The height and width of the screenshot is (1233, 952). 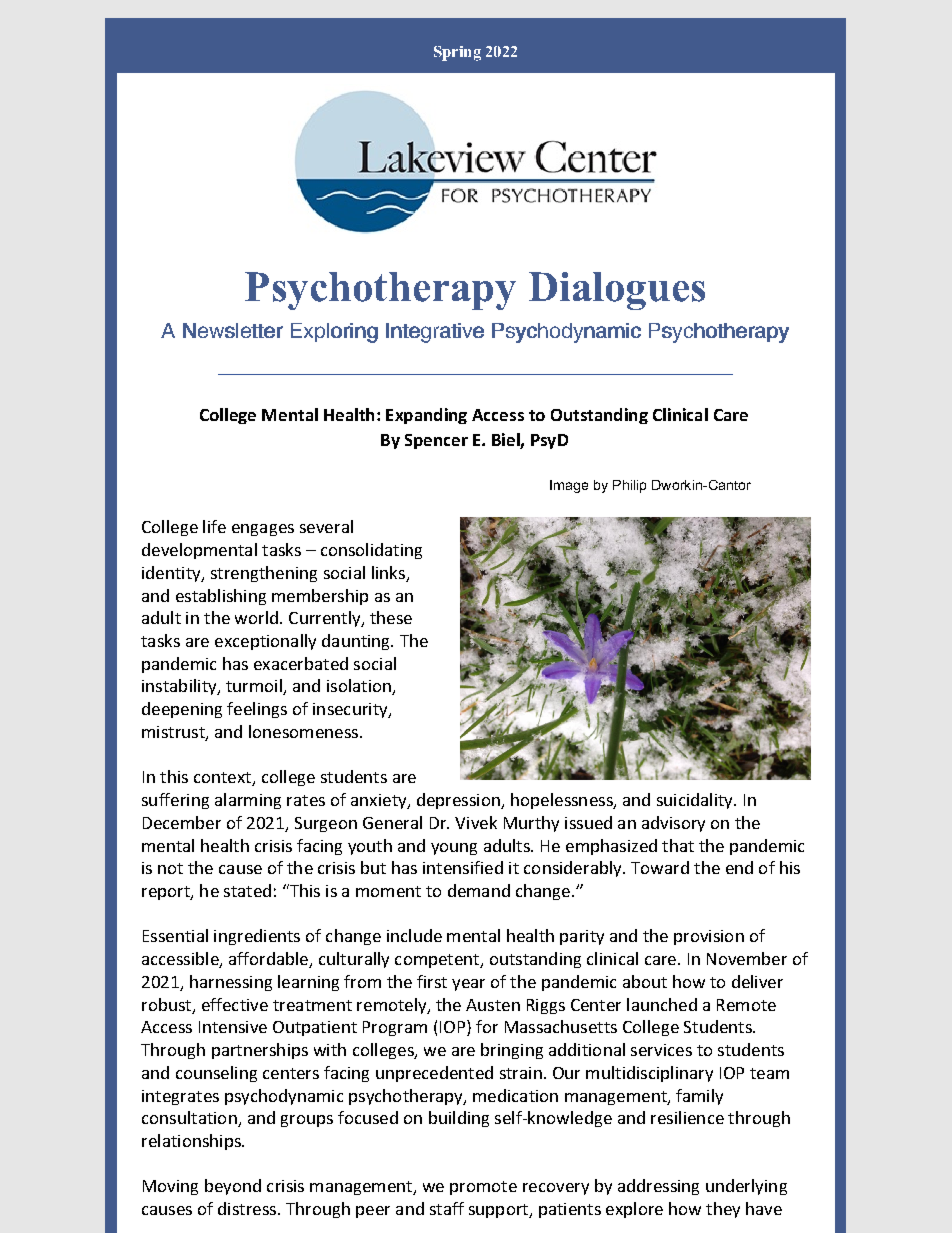 What do you see at coordinates (231, 983) in the screenshot?
I see `harnessing` at bounding box center [231, 983].
